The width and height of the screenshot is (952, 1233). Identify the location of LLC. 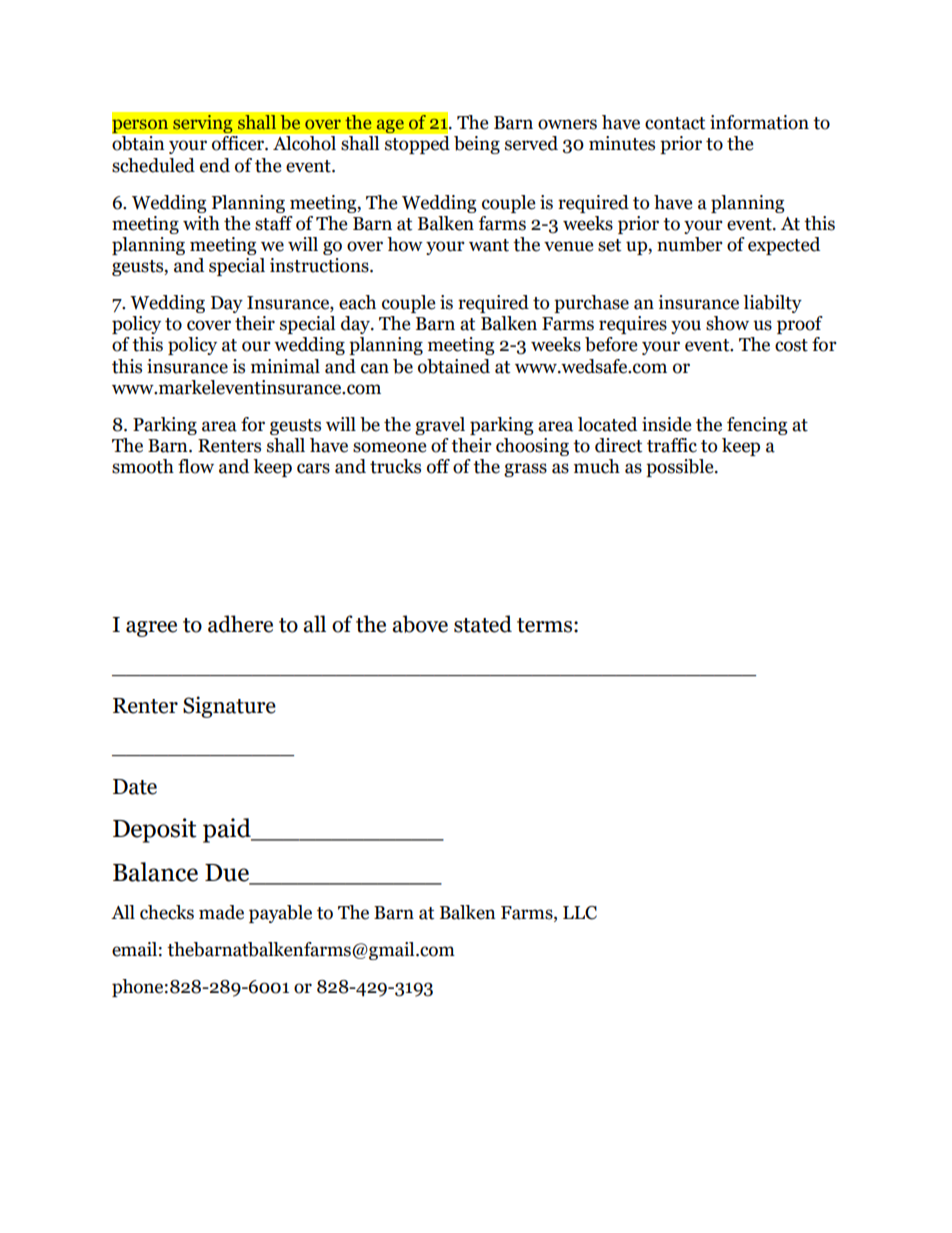
(580, 913).
